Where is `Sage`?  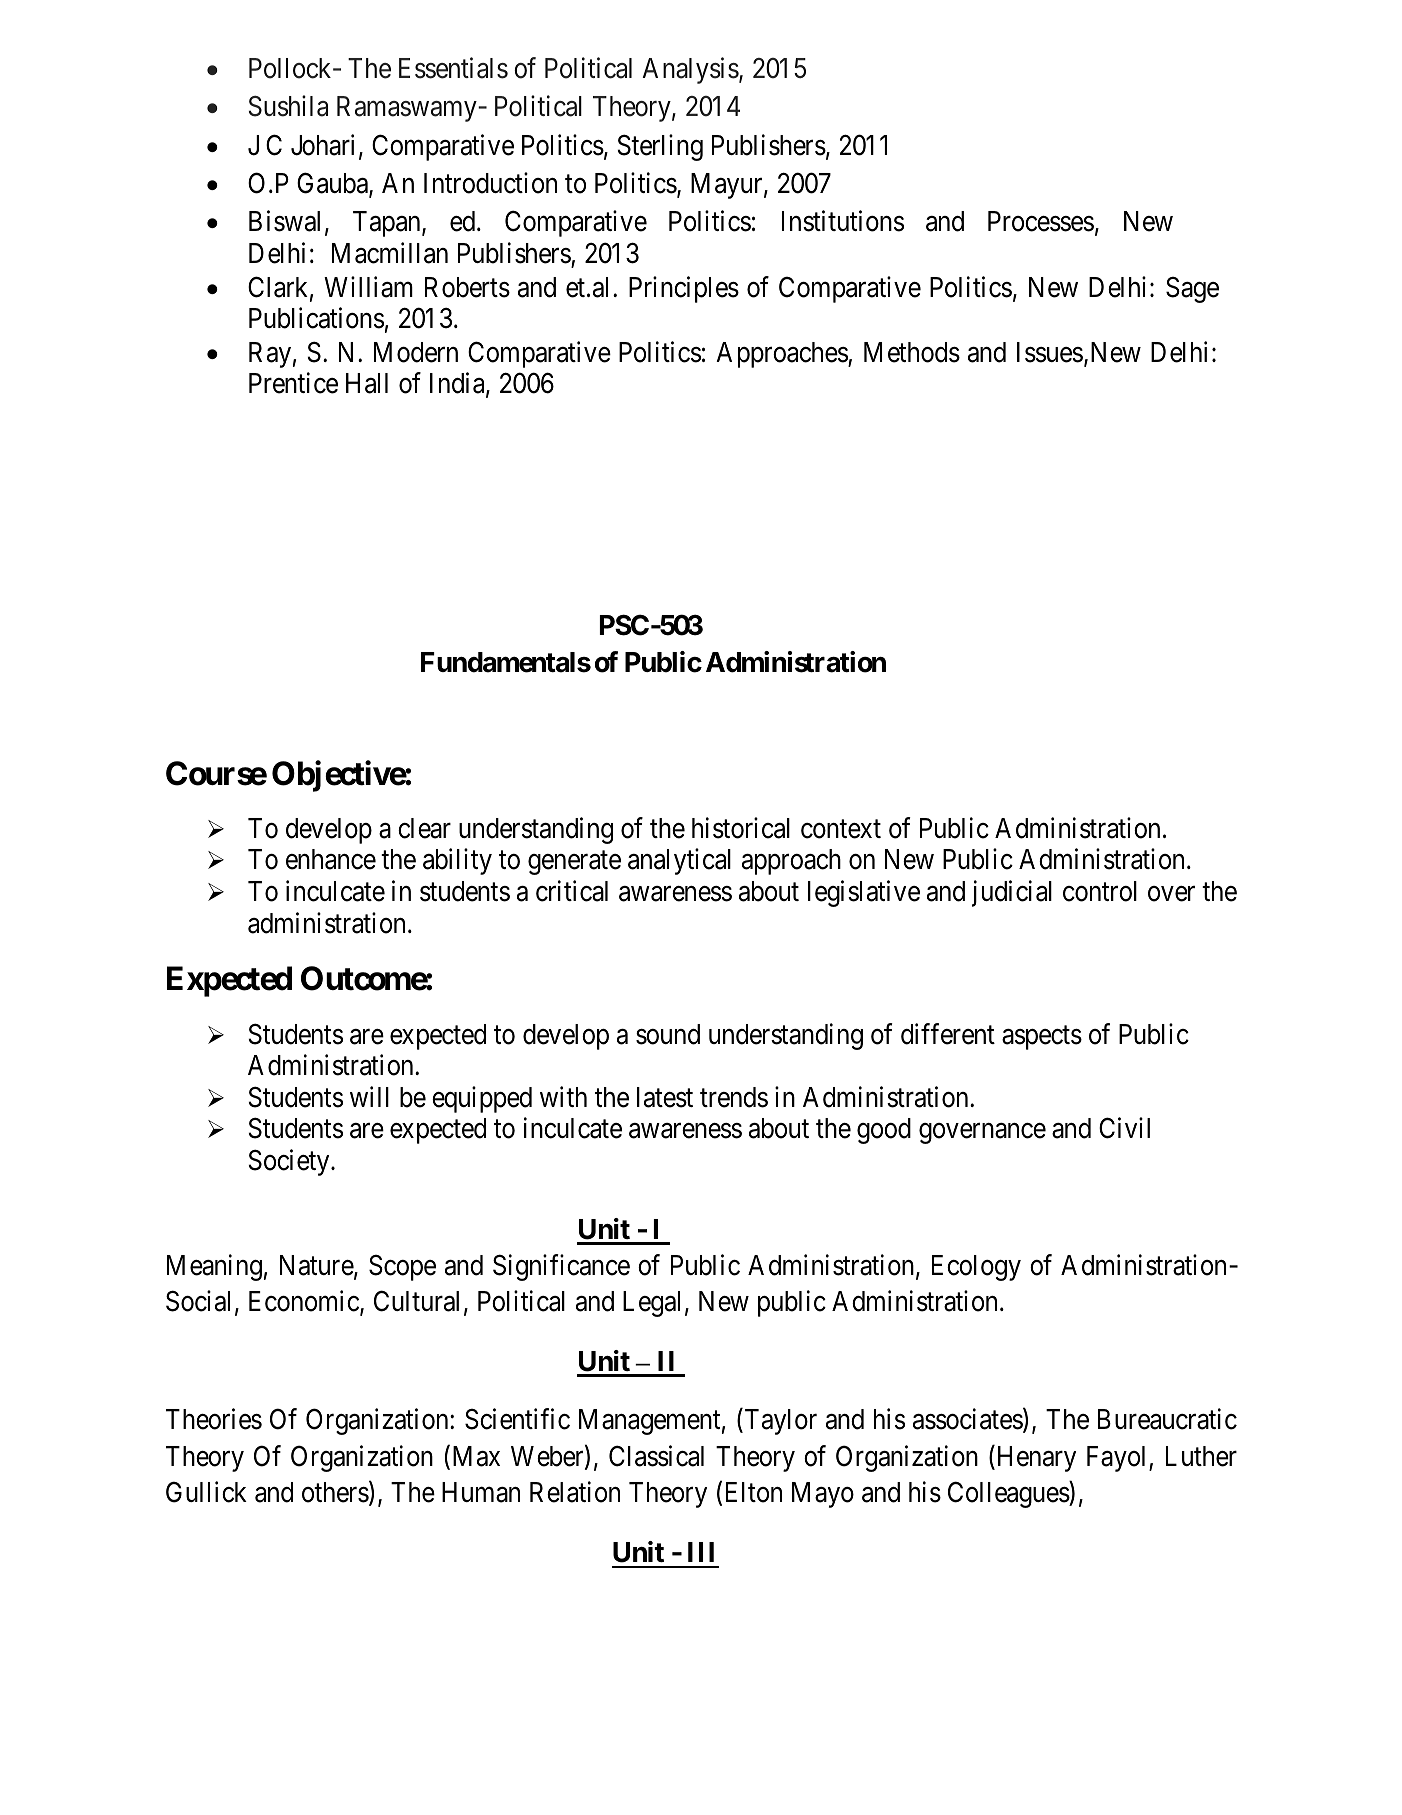 Sage is located at coordinates (1192, 290).
